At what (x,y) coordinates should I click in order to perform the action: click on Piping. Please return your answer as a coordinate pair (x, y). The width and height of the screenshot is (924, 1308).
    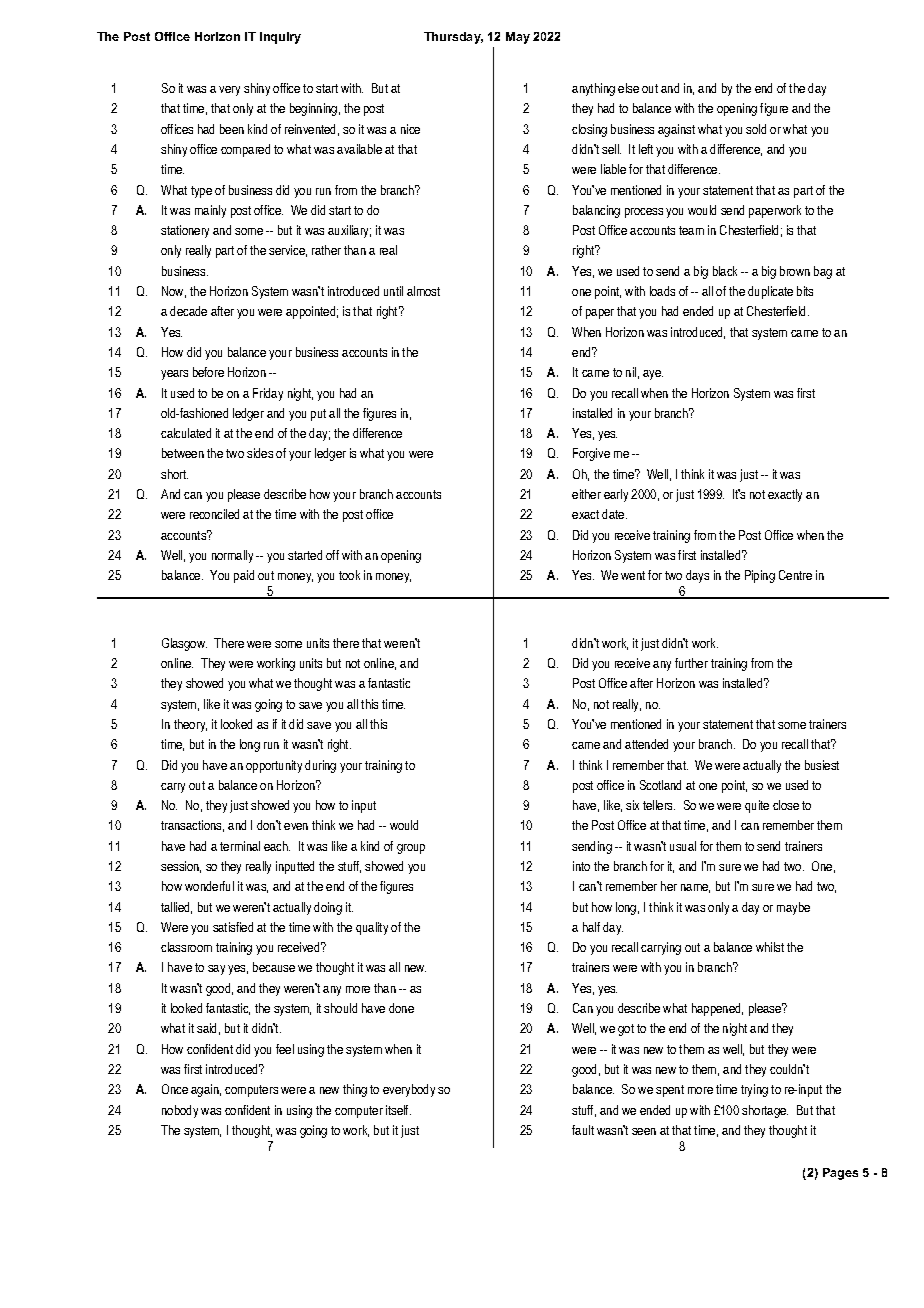
    Looking at the image, I should click on (760, 576).
